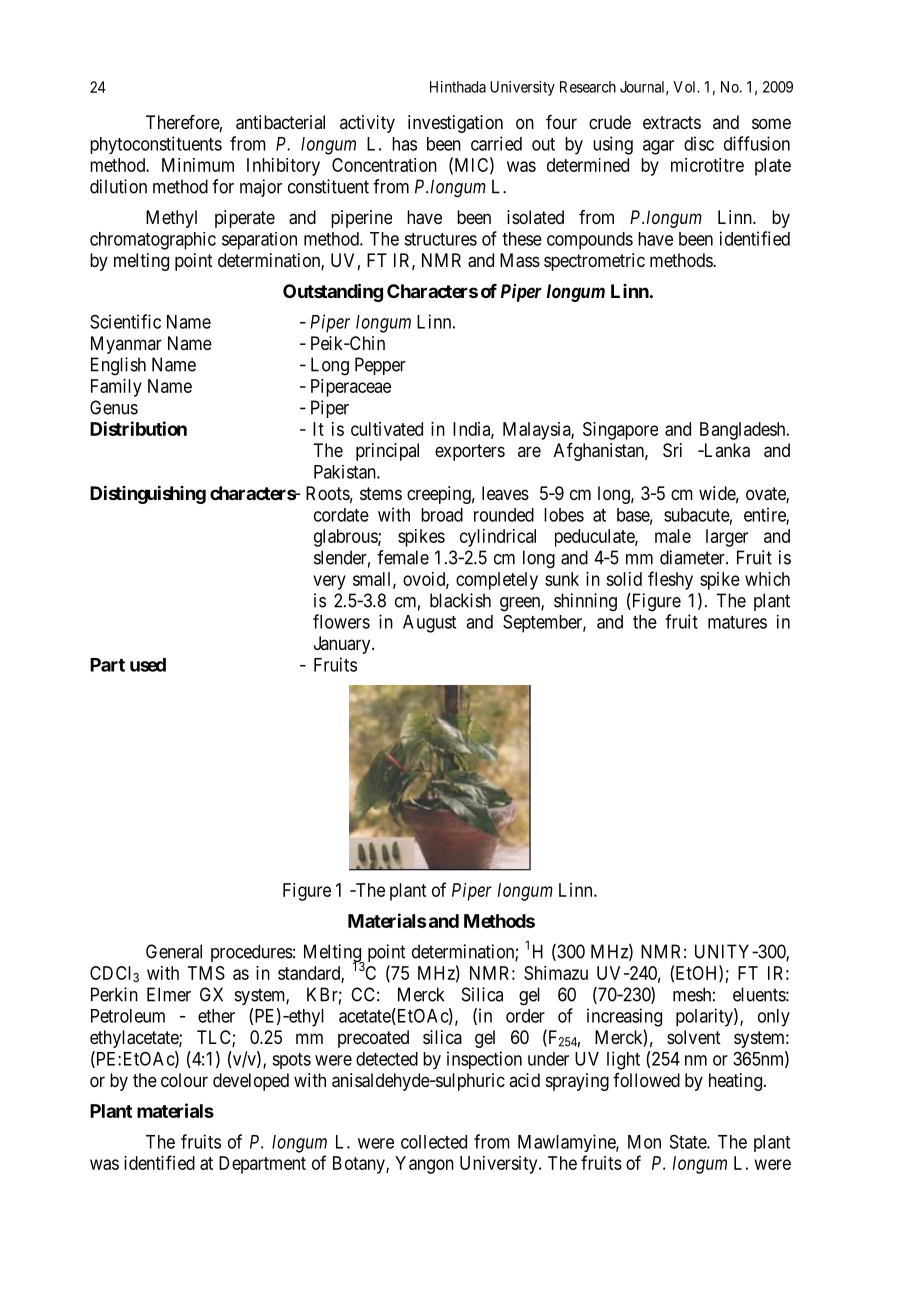  What do you see at coordinates (434, 1142) in the screenshot?
I see `collected` at bounding box center [434, 1142].
